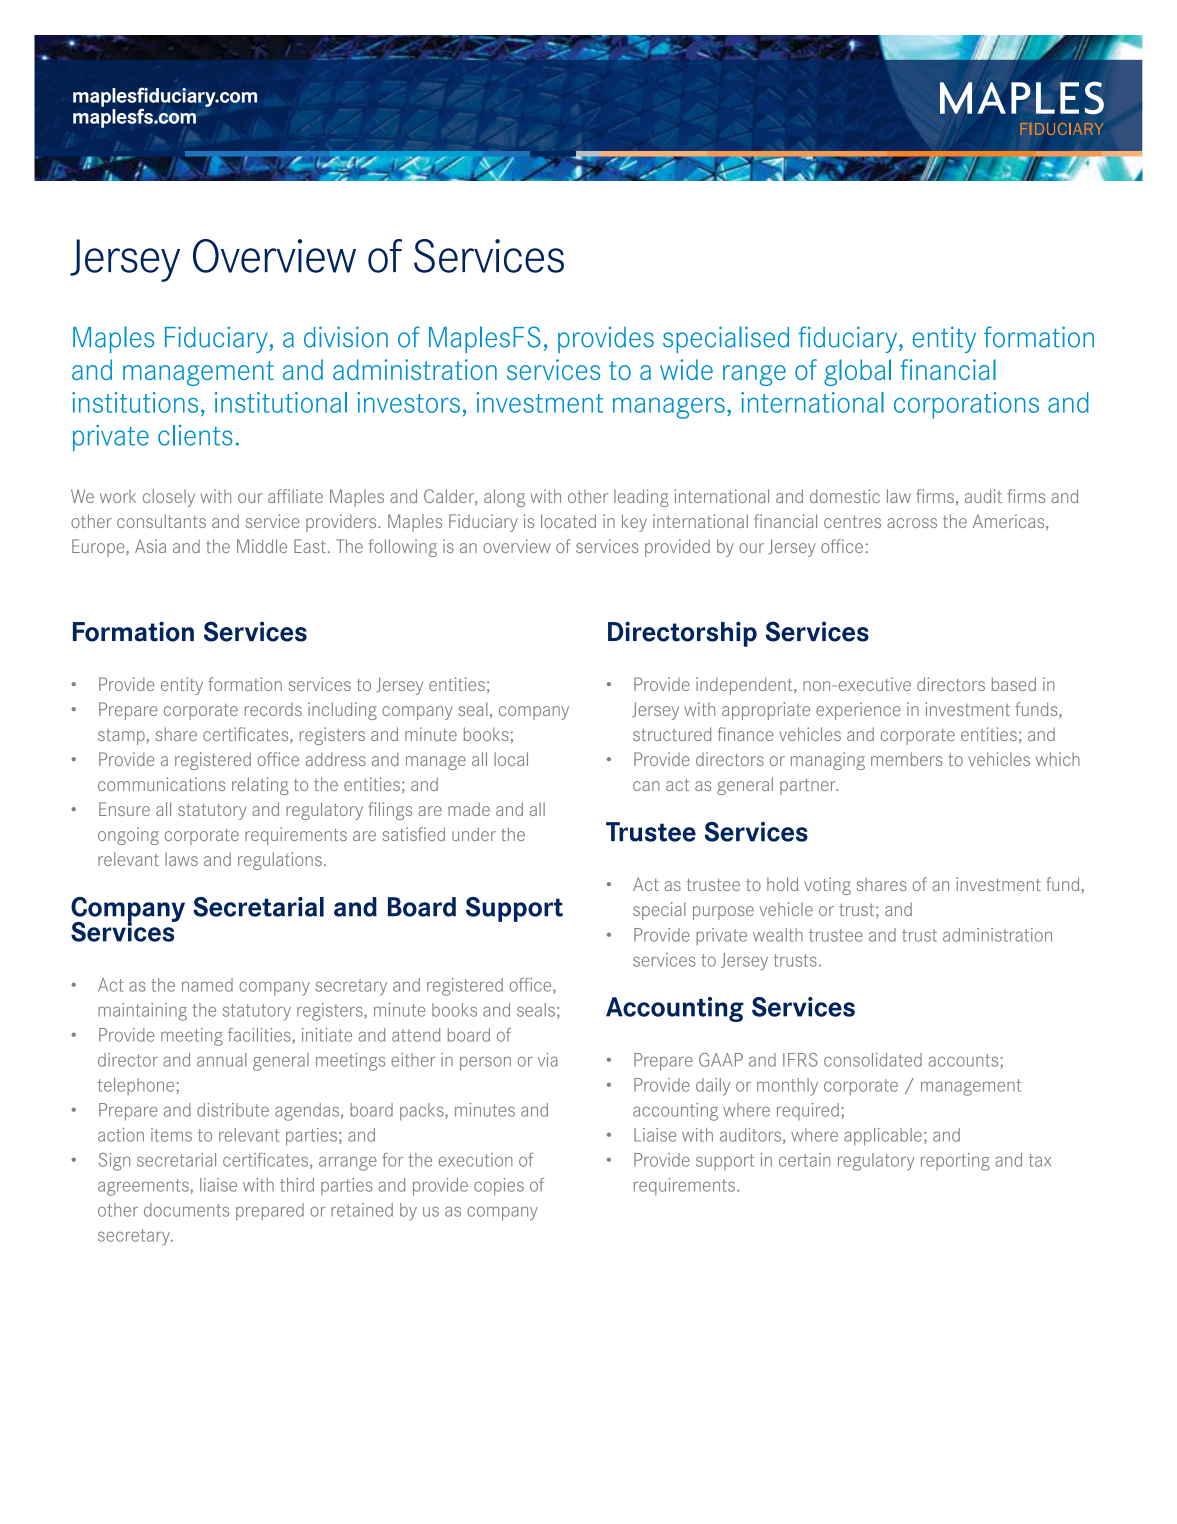  I want to click on corporations, so click(966, 405).
